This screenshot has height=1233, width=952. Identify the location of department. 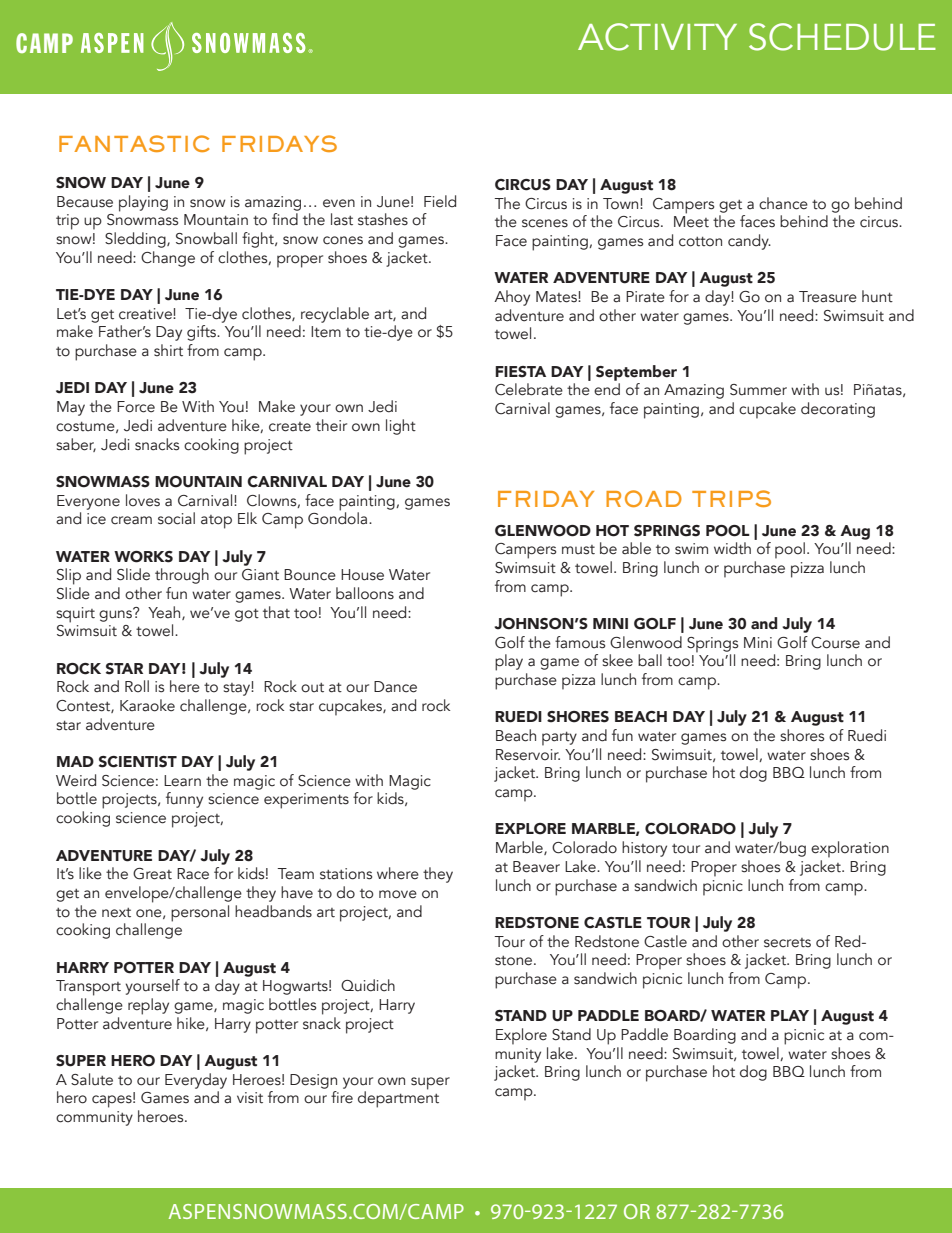
(398, 1098).
